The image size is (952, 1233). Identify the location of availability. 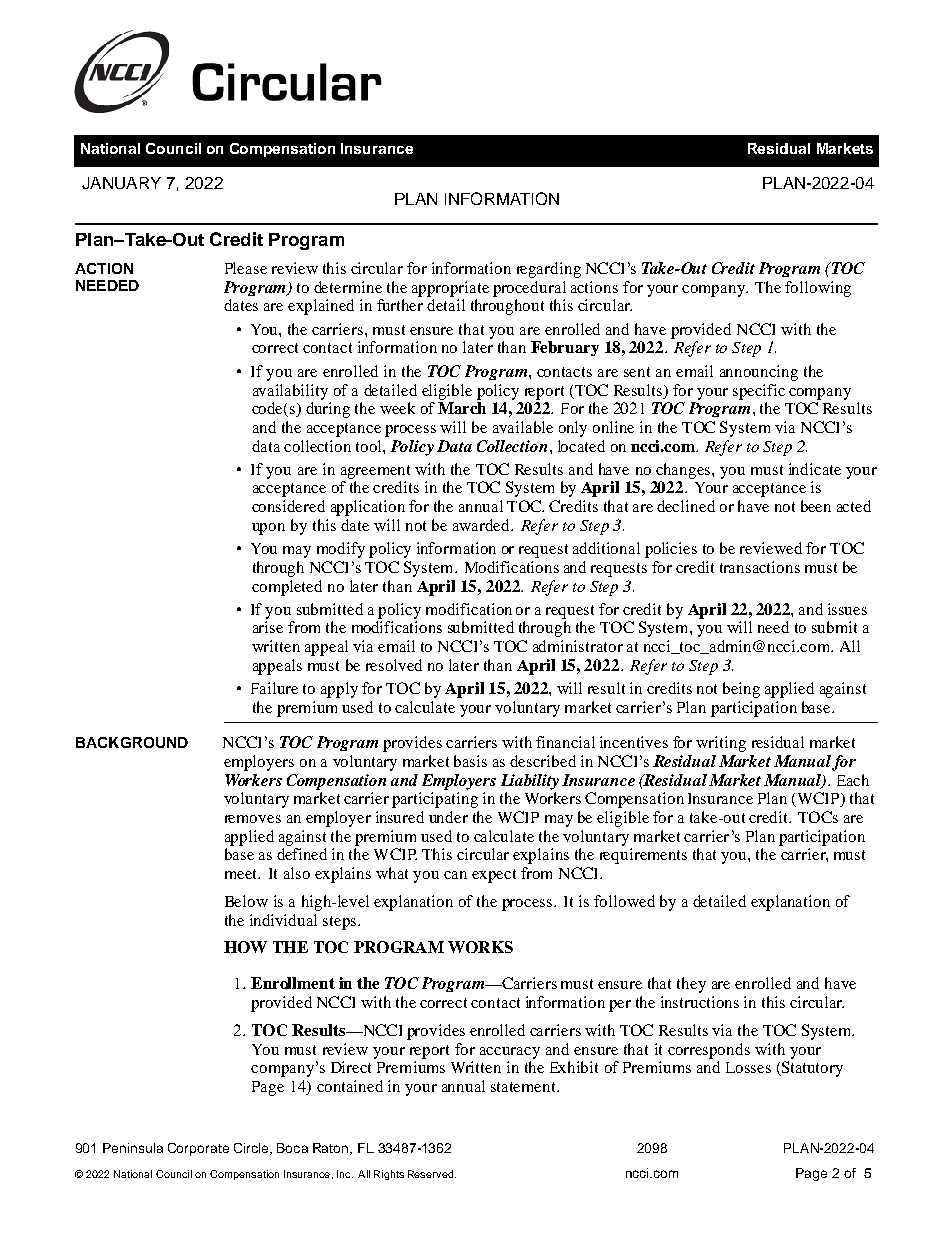
(290, 392).
